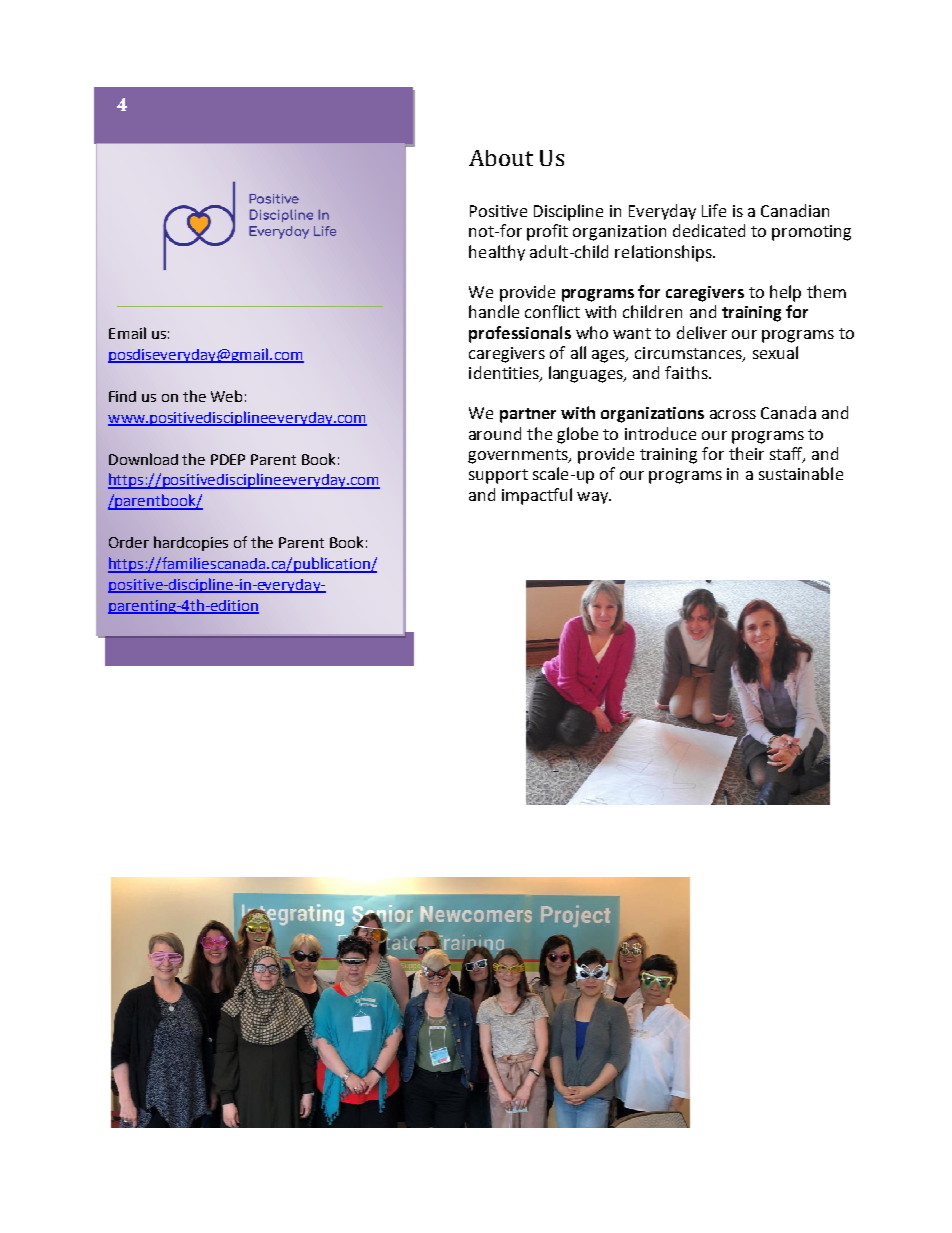  Describe the element at coordinates (127, 333) in the image. I see `Email` at that location.
